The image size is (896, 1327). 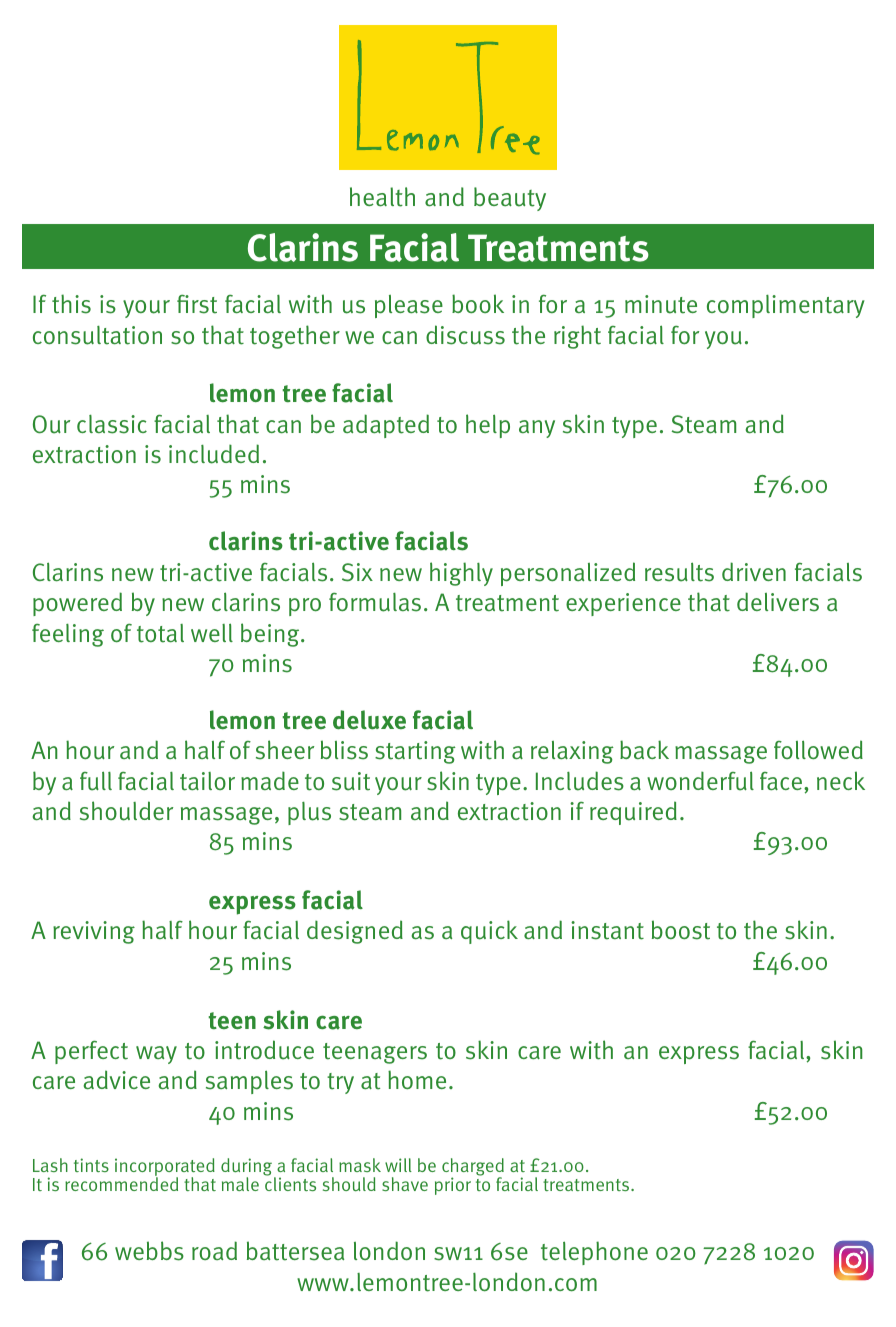 I want to click on followed, so click(x=818, y=750).
